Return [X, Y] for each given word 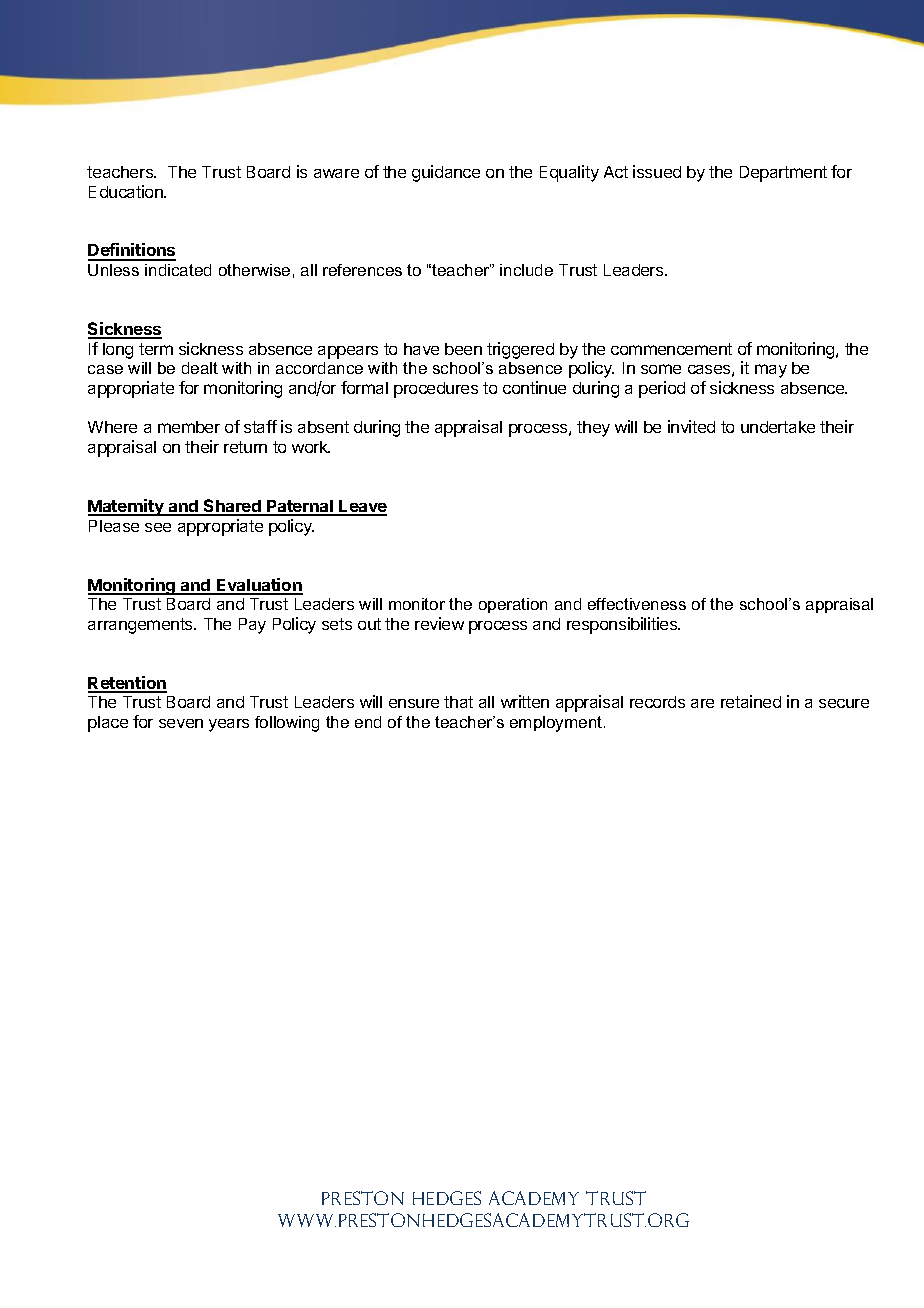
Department [783, 174]
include [526, 270]
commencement [671, 349]
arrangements [141, 626]
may [771, 371]
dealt [200, 368]
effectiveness [637, 604]
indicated [178, 270]
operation [513, 605]
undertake [778, 427]
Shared [232, 507]
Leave [362, 507]
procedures [436, 390]
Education [127, 191]
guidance [446, 173]
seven [181, 723]
